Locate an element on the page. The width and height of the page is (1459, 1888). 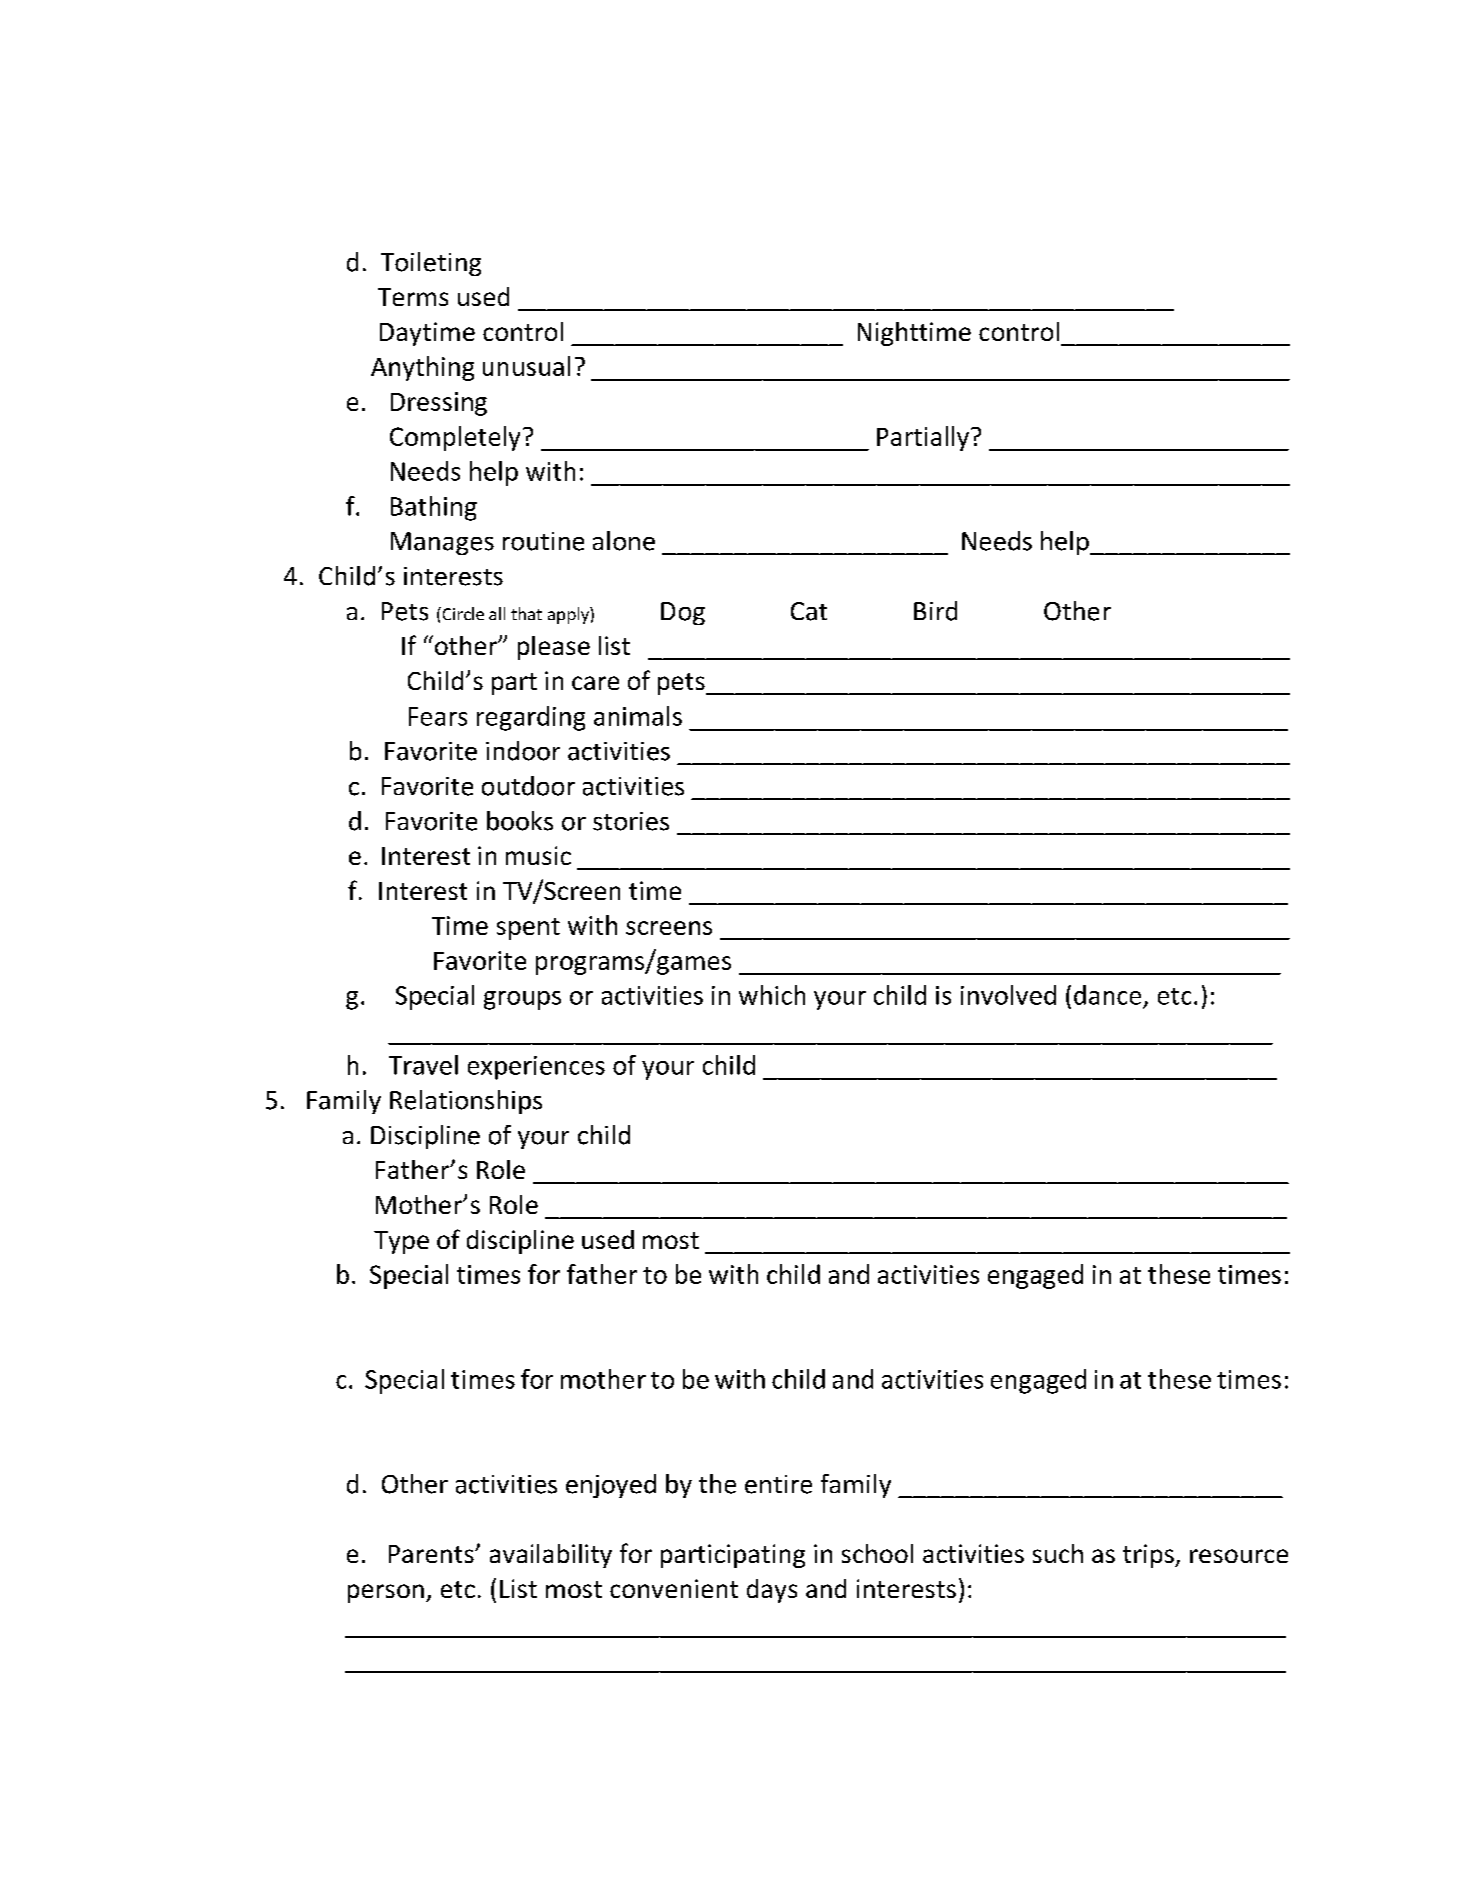
Relationships is located at coordinates (466, 1102).
